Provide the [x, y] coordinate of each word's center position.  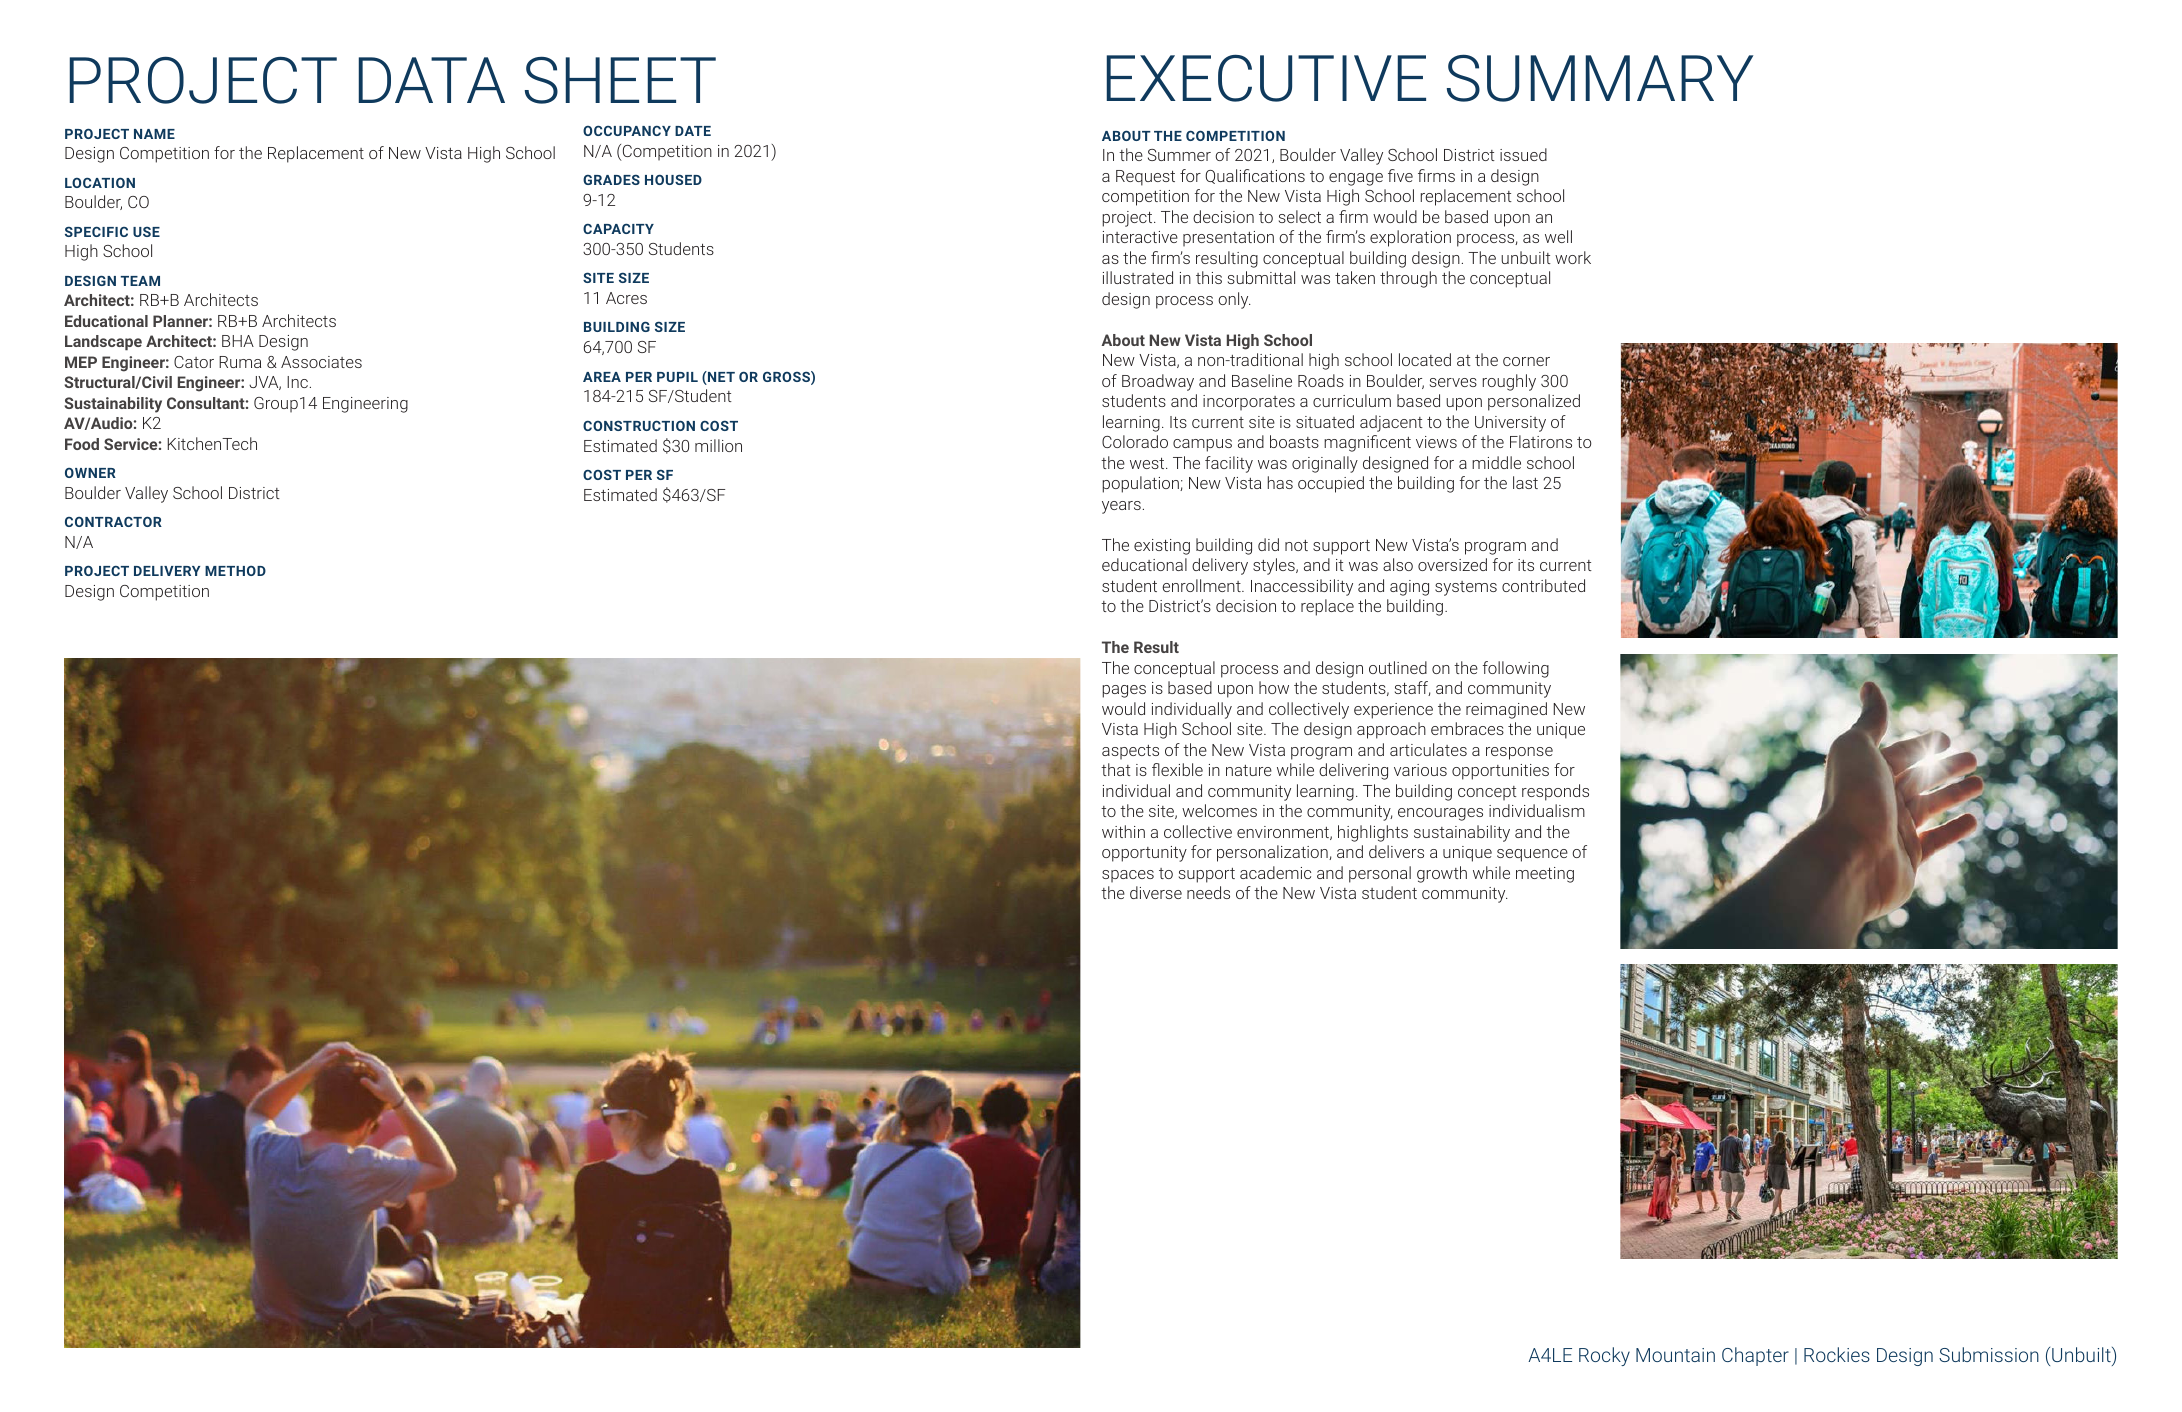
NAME [154, 134]
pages [1124, 691]
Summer [1179, 155]
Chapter [1755, 1356]
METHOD [235, 571]
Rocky [1604, 1356]
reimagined [1506, 710]
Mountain [1675, 1355]
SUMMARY [1600, 78]
